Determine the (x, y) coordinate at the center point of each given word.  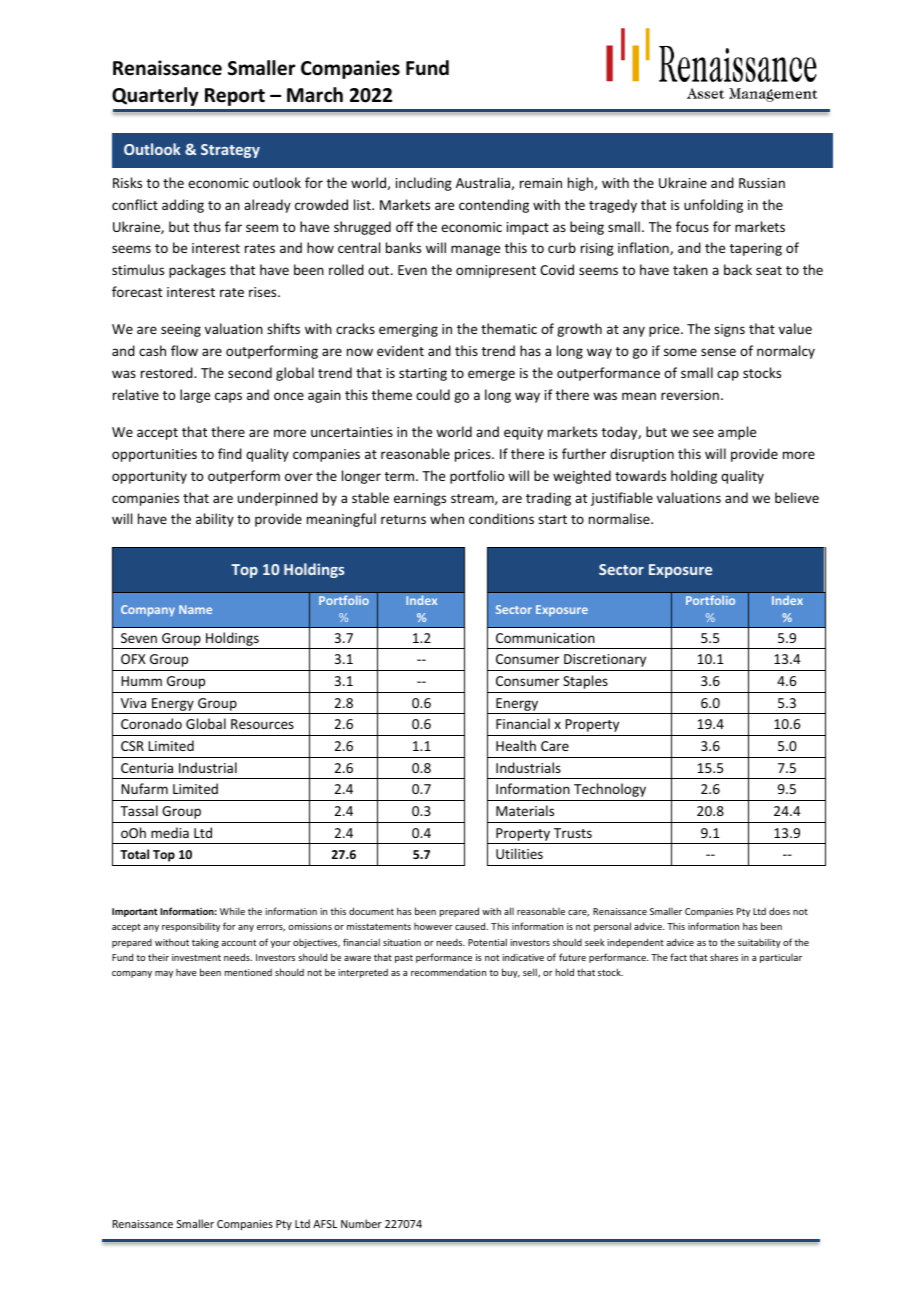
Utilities (519, 853)
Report (235, 97)
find (230, 453)
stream (473, 499)
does (779, 911)
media (170, 832)
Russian (762, 183)
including (424, 184)
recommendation (448, 972)
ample (737, 433)
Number (361, 1223)
